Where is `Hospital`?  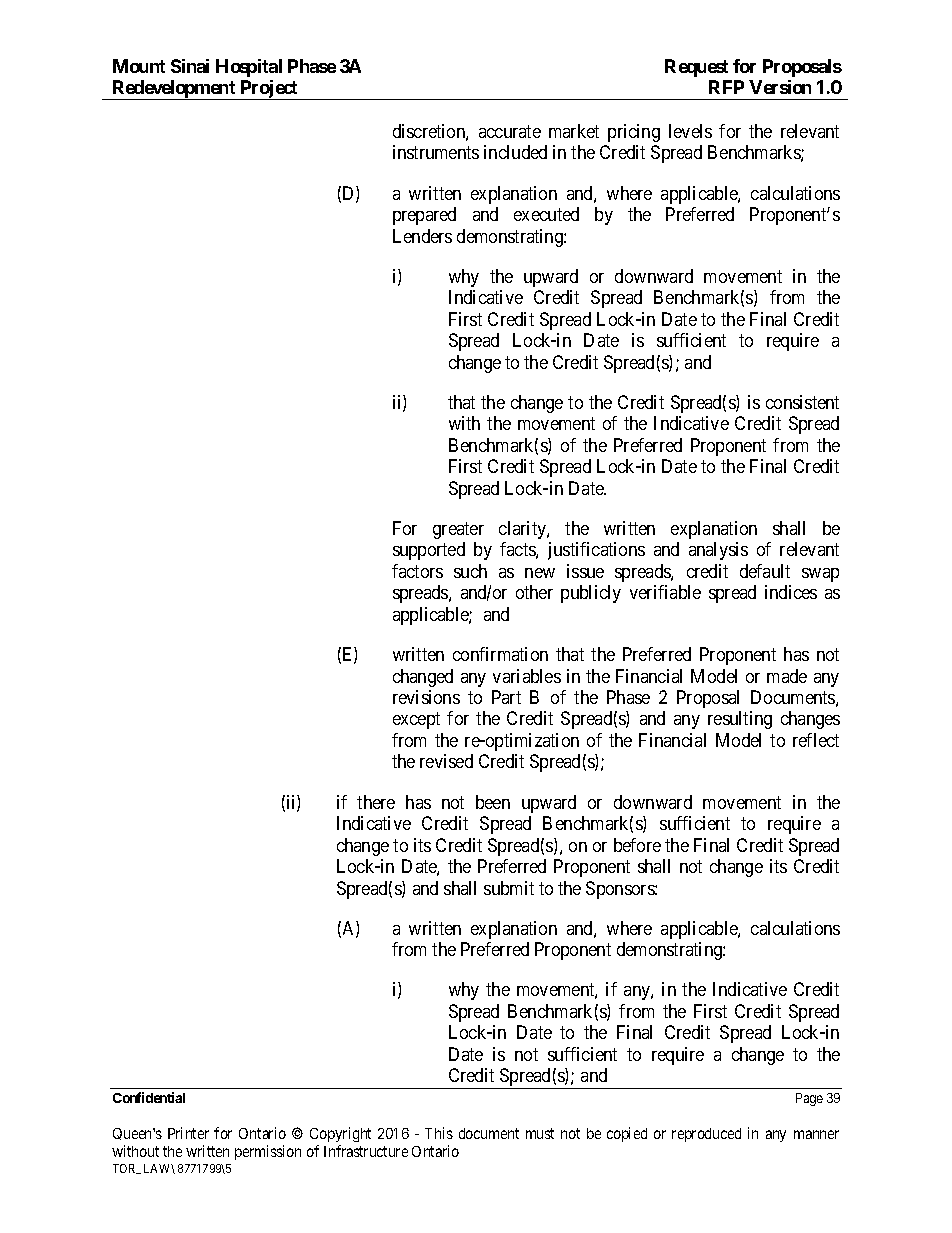
Hospital is located at coordinates (249, 68).
